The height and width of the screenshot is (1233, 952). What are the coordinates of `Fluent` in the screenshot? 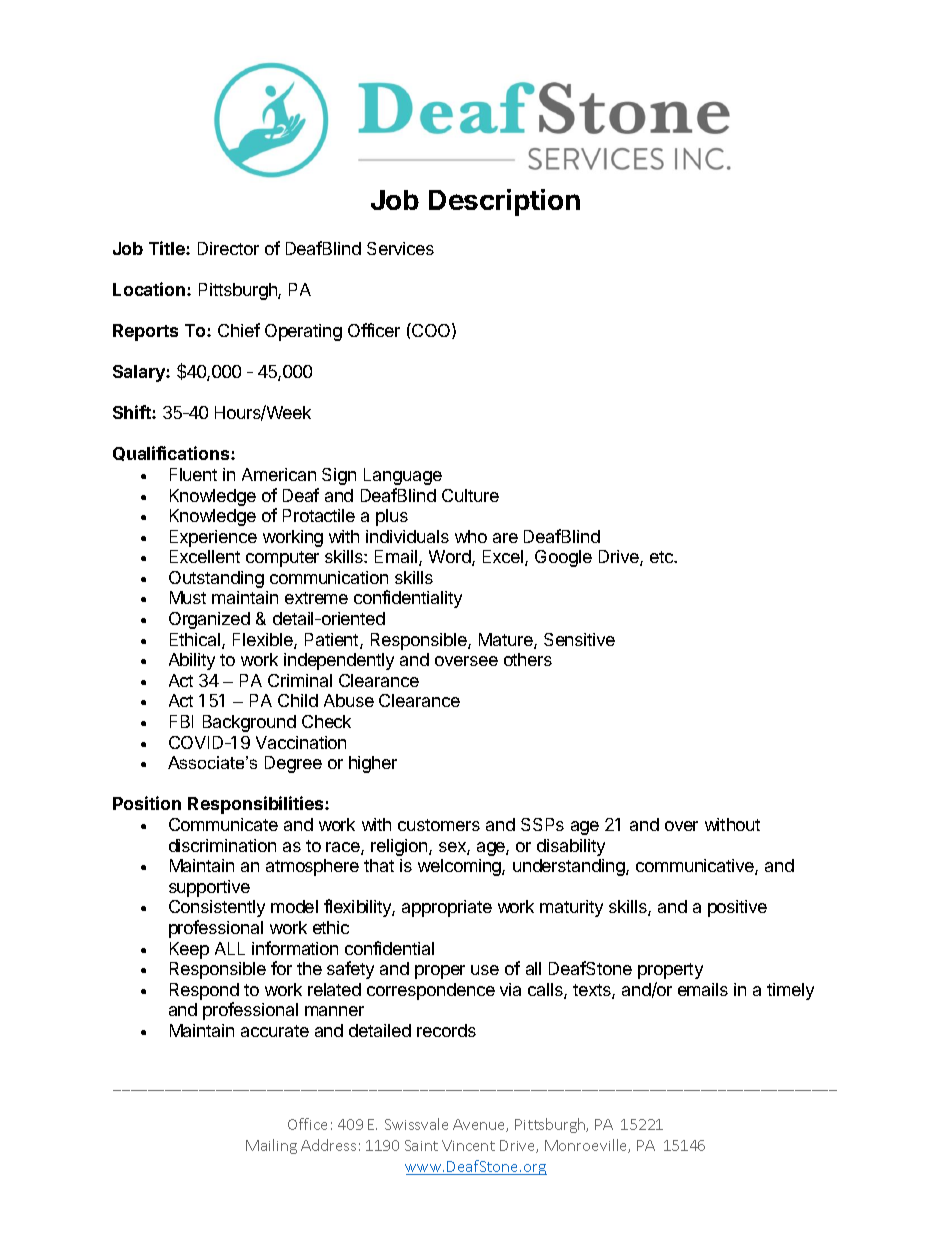 It's located at (193, 474).
